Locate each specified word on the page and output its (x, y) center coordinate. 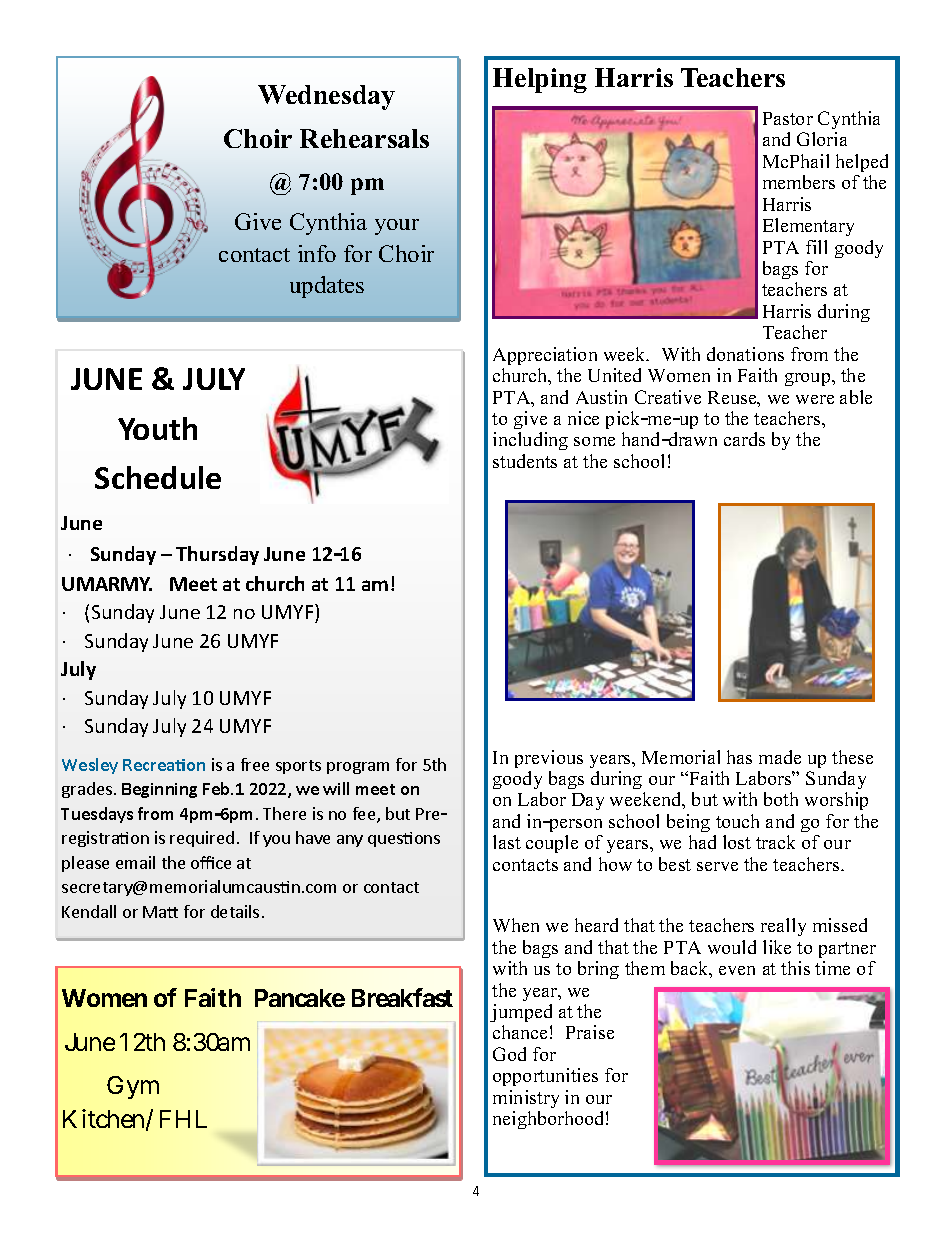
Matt (160, 912)
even (737, 970)
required (202, 839)
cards (744, 439)
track (775, 842)
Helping (540, 80)
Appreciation (545, 356)
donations (745, 354)
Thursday (217, 555)
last (507, 842)
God (509, 1054)
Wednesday (326, 97)
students (525, 461)
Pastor (788, 118)
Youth (157, 428)
